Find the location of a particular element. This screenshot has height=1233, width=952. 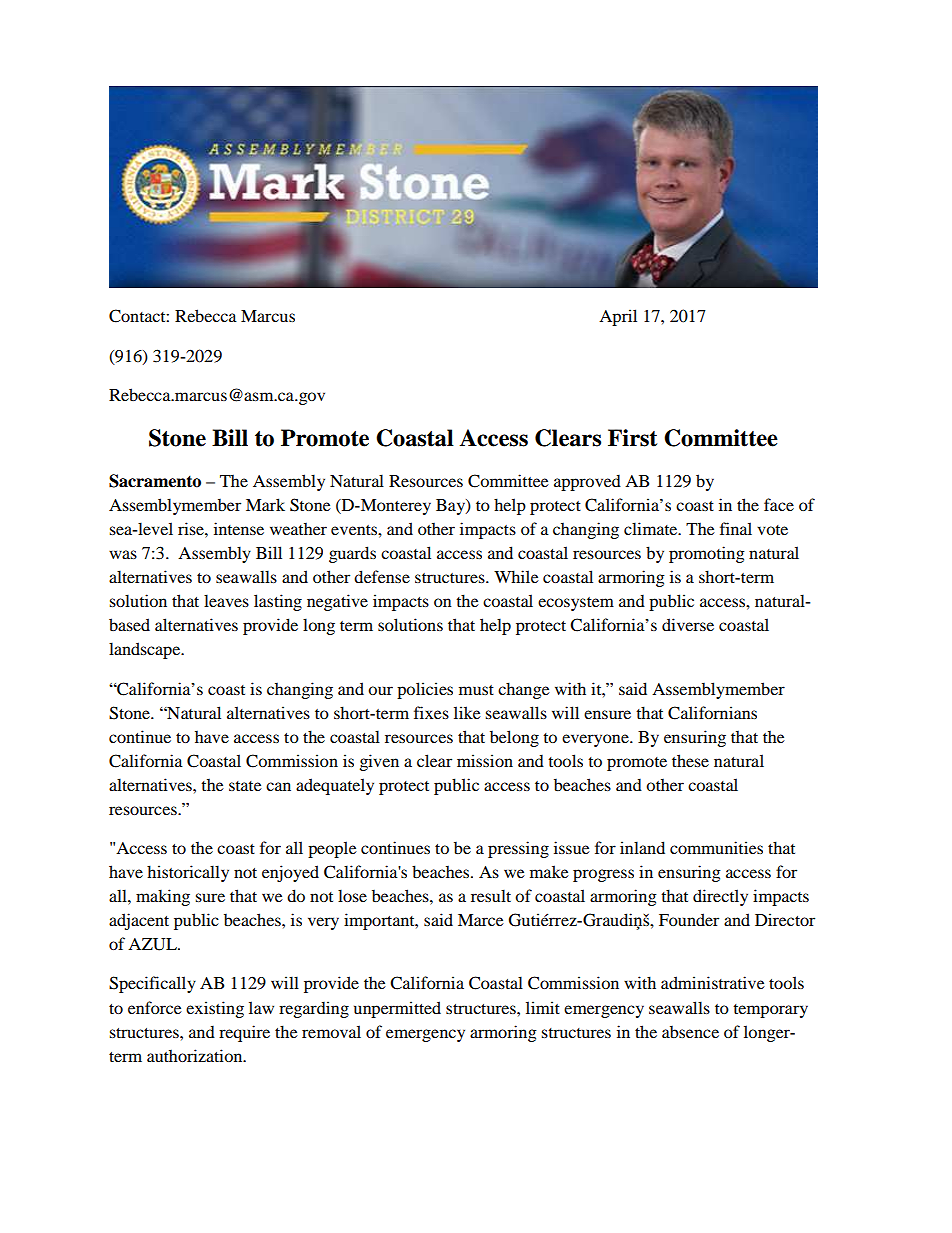

diverse is located at coordinates (688, 624).
